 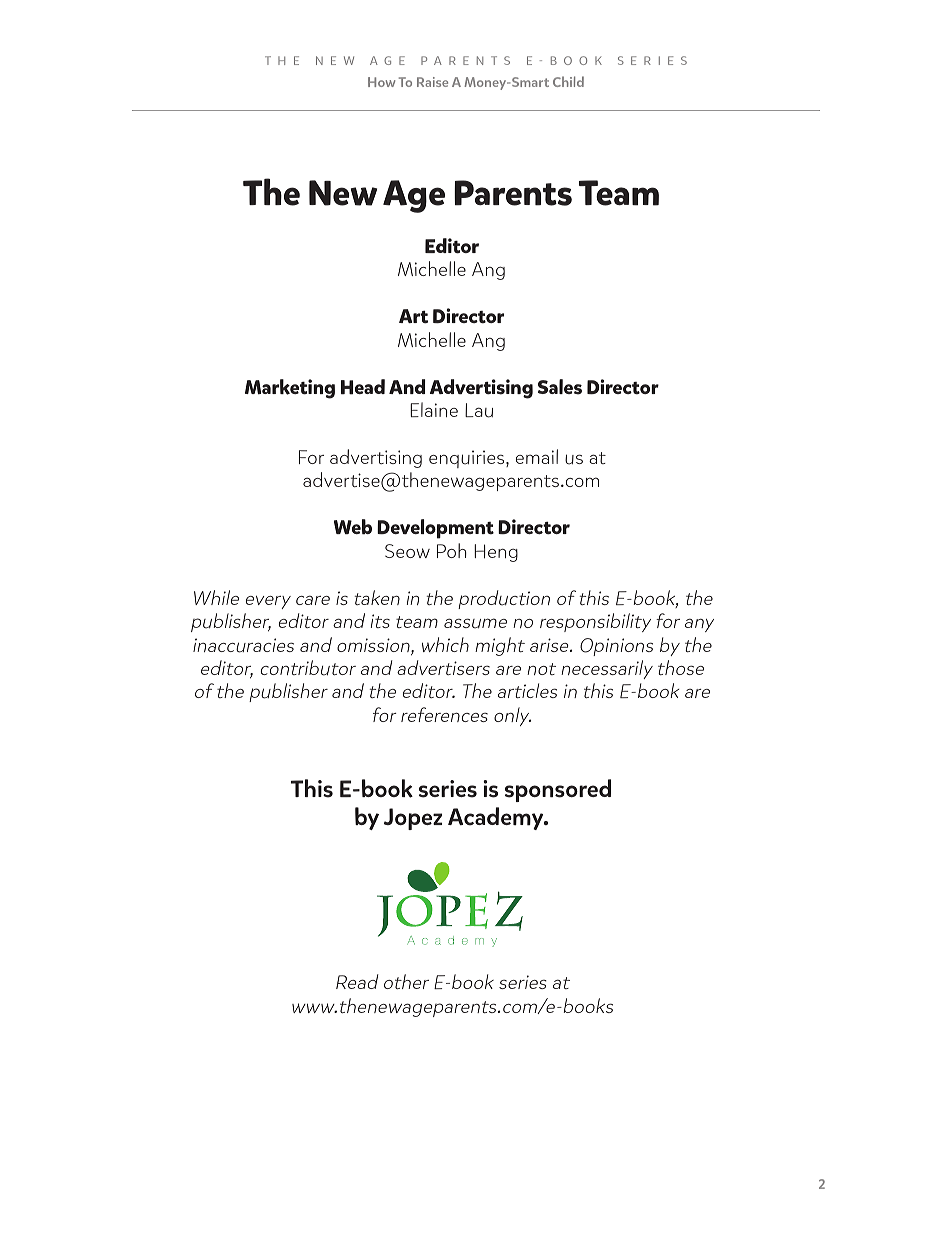 I want to click on enquiries, so click(x=468, y=459).
